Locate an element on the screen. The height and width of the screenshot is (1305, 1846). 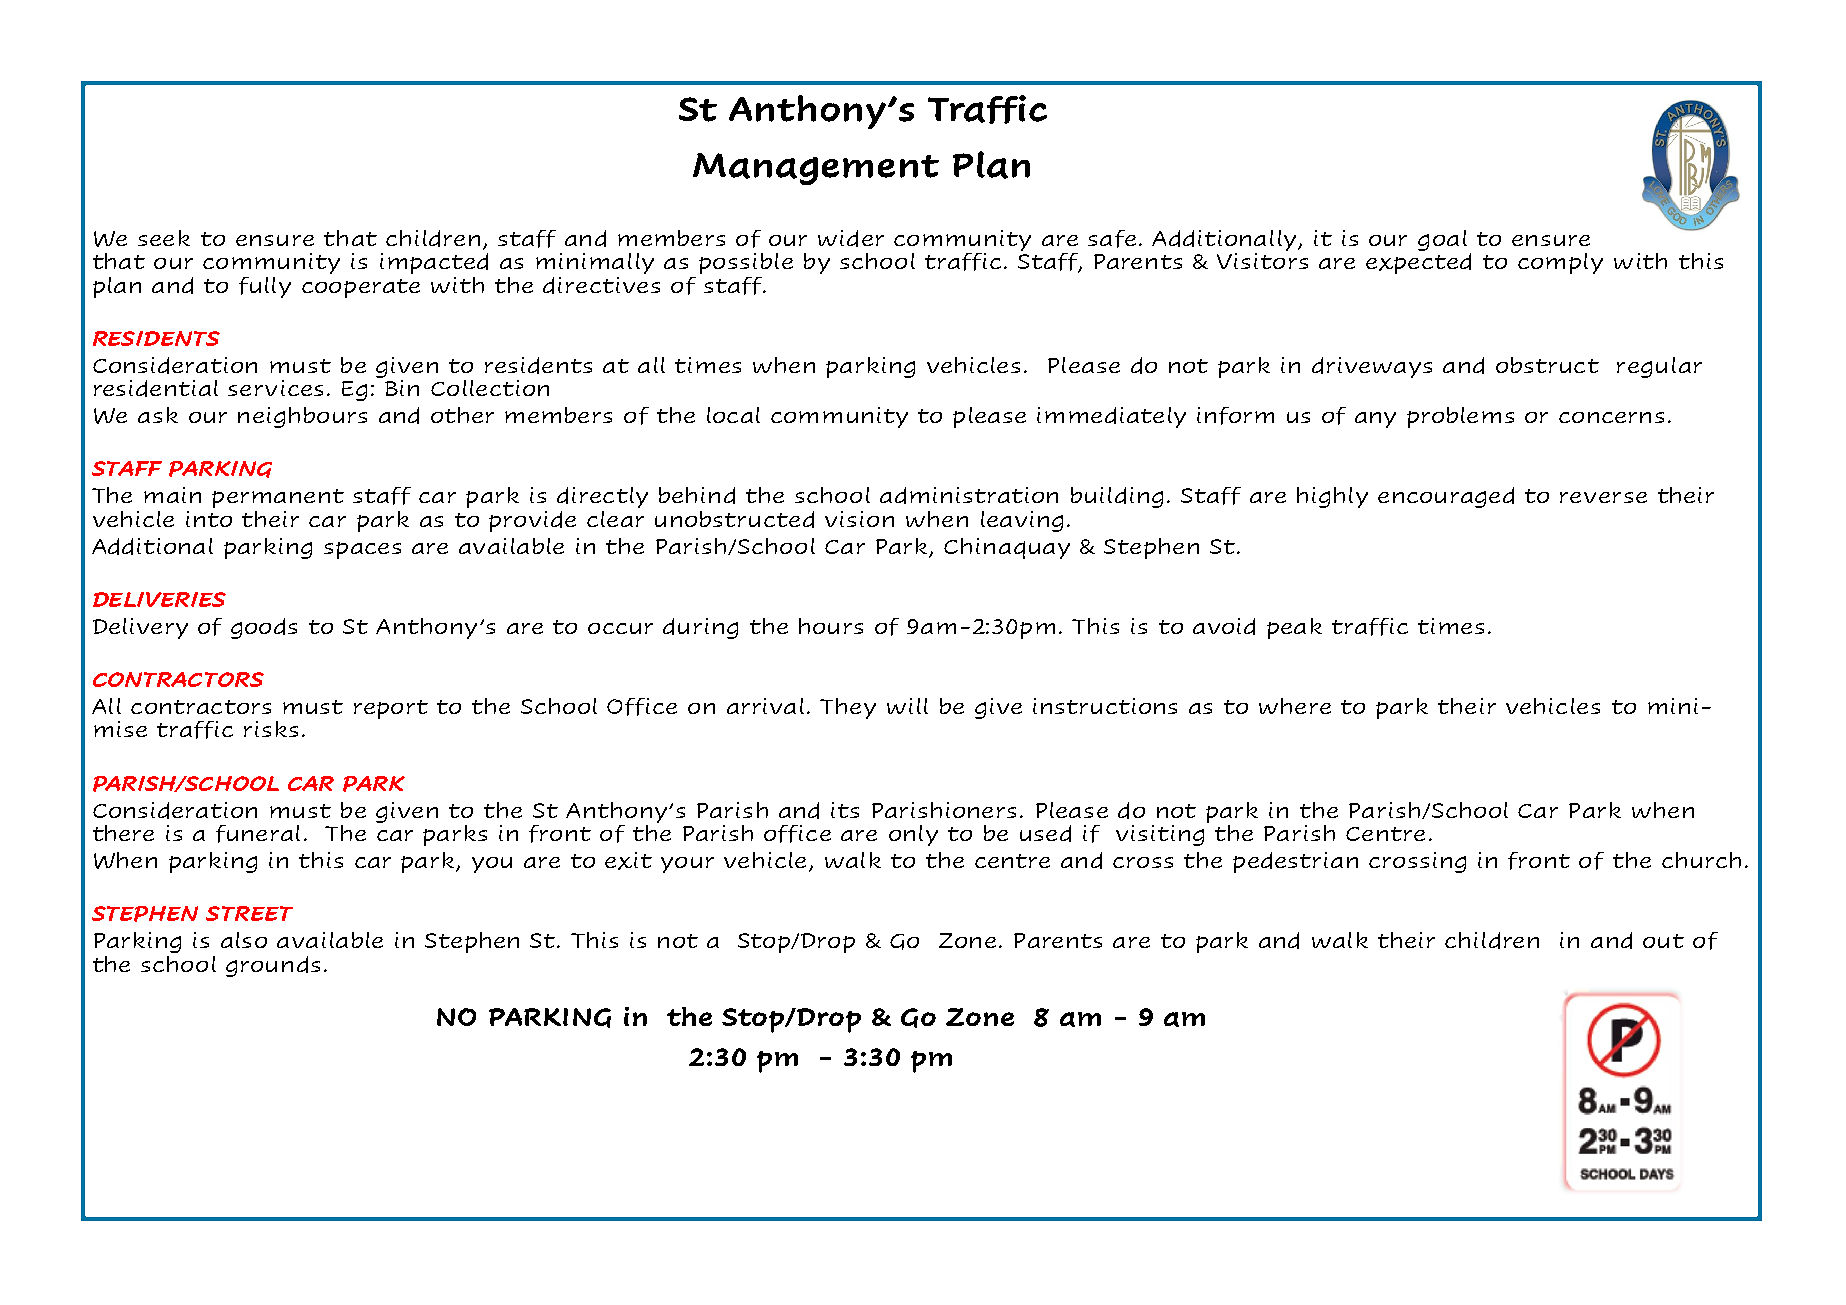
also is located at coordinates (244, 940).
